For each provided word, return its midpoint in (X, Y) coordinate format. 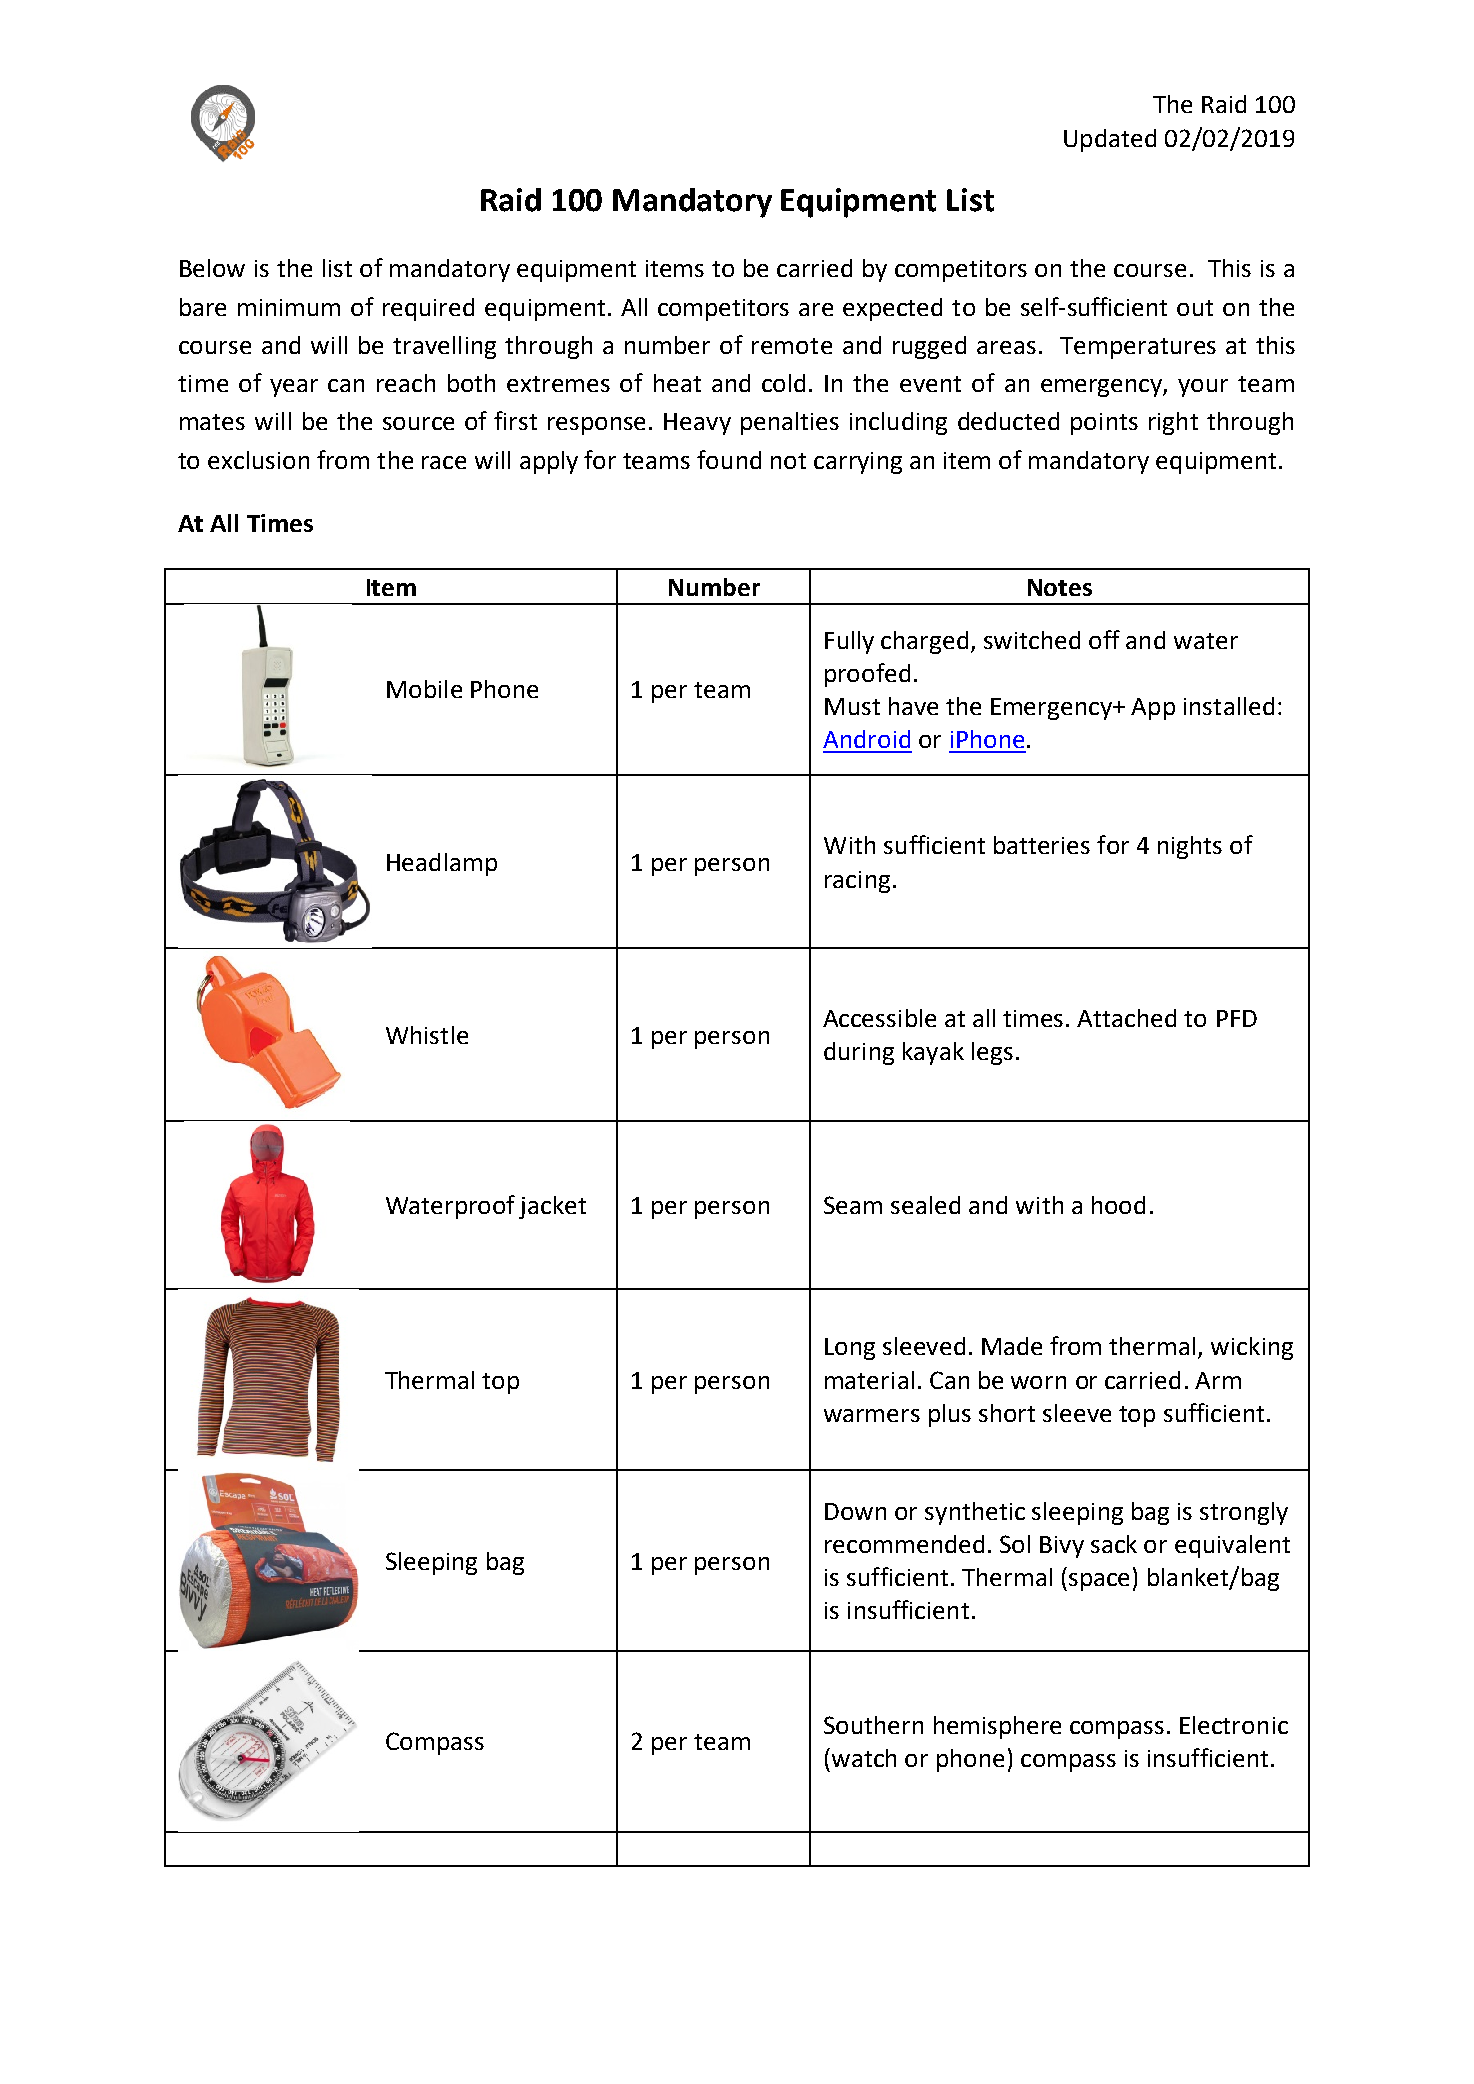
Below (212, 268)
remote (792, 346)
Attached (1126, 1018)
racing (857, 882)
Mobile (424, 689)
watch (864, 1758)
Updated (1110, 140)
